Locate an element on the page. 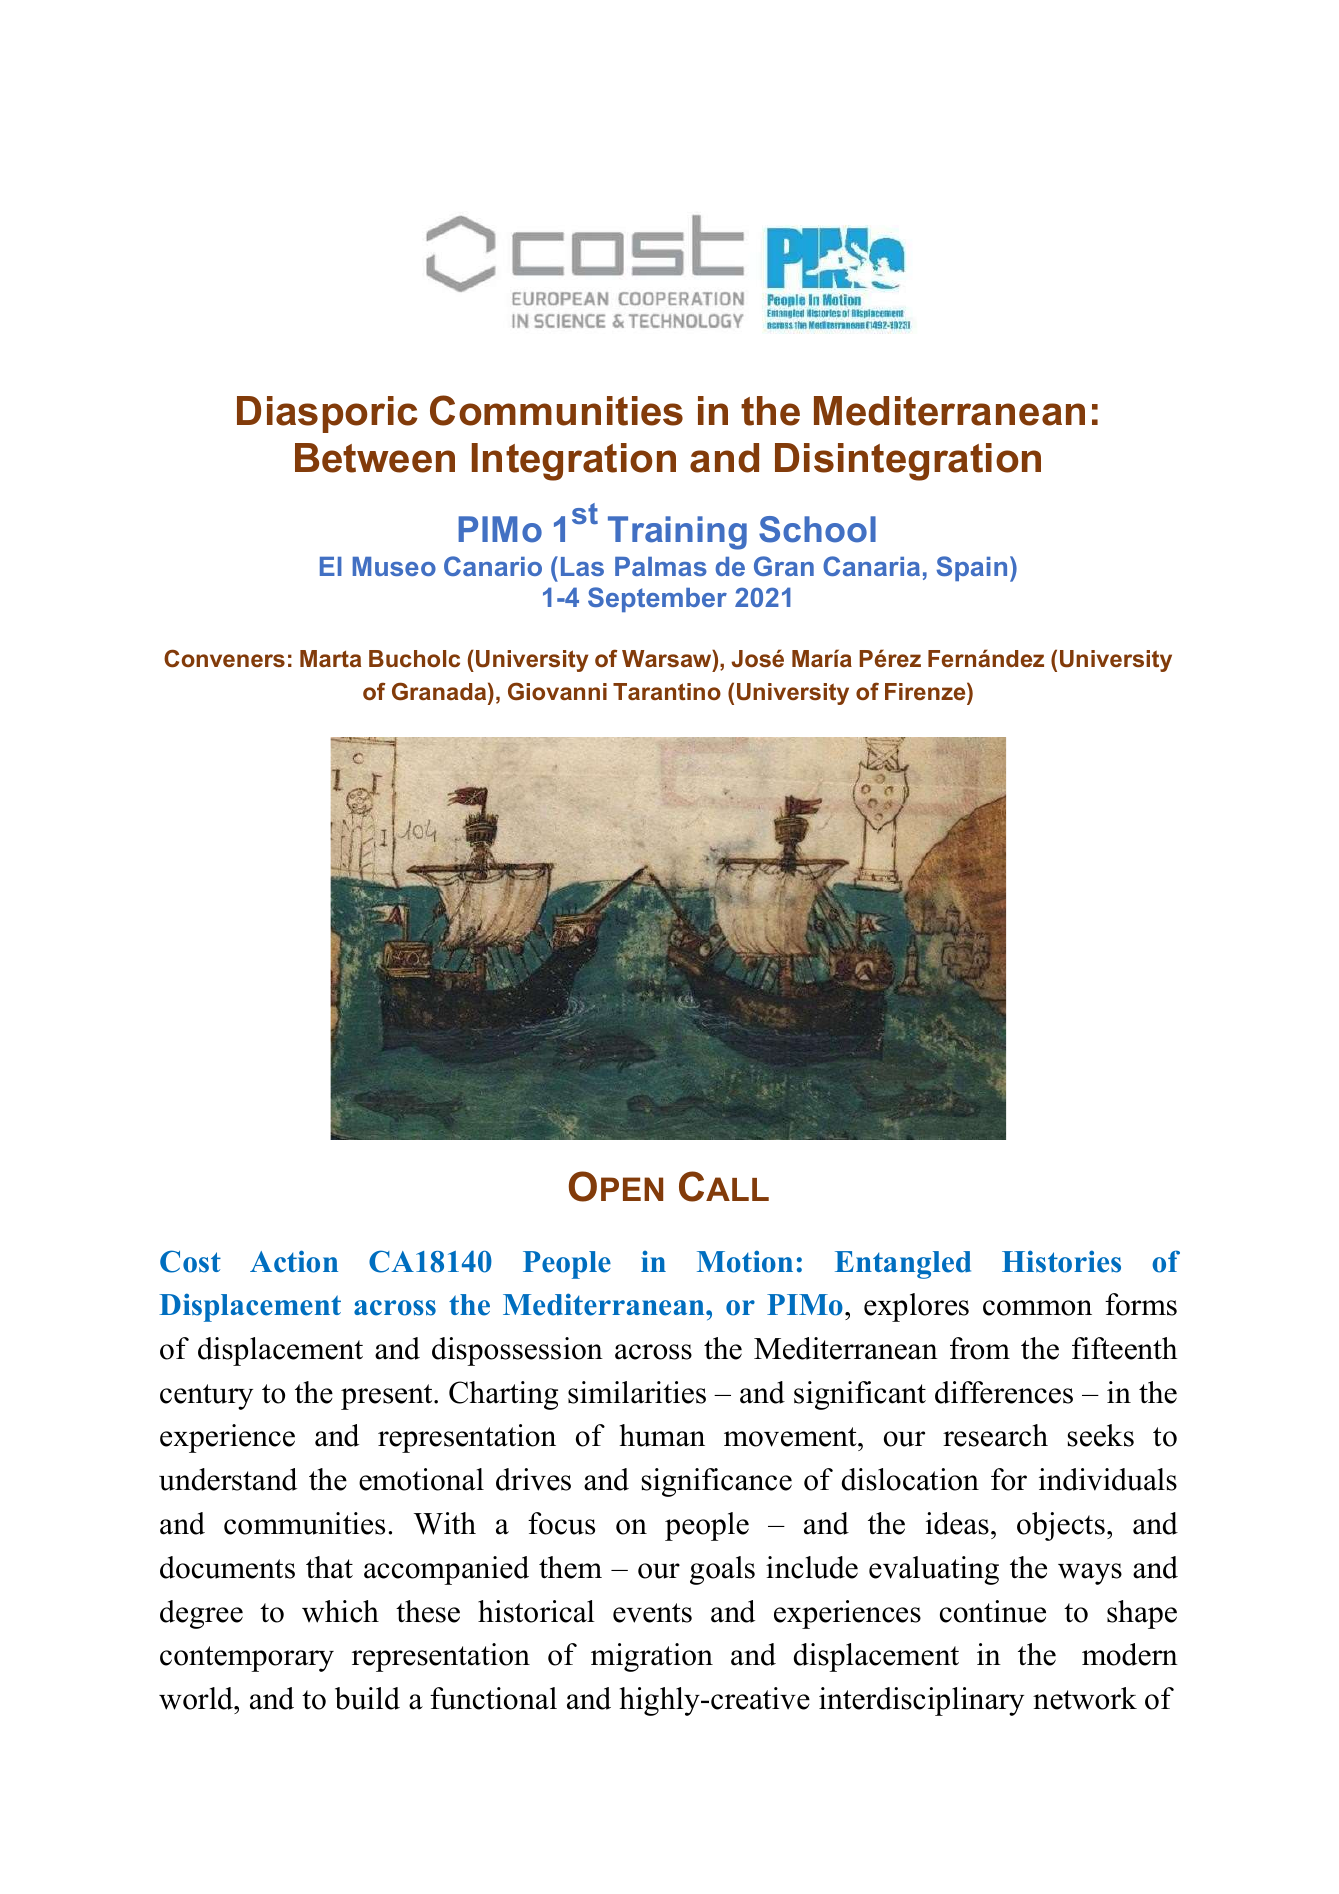  Histories is located at coordinates (1061, 1261).
